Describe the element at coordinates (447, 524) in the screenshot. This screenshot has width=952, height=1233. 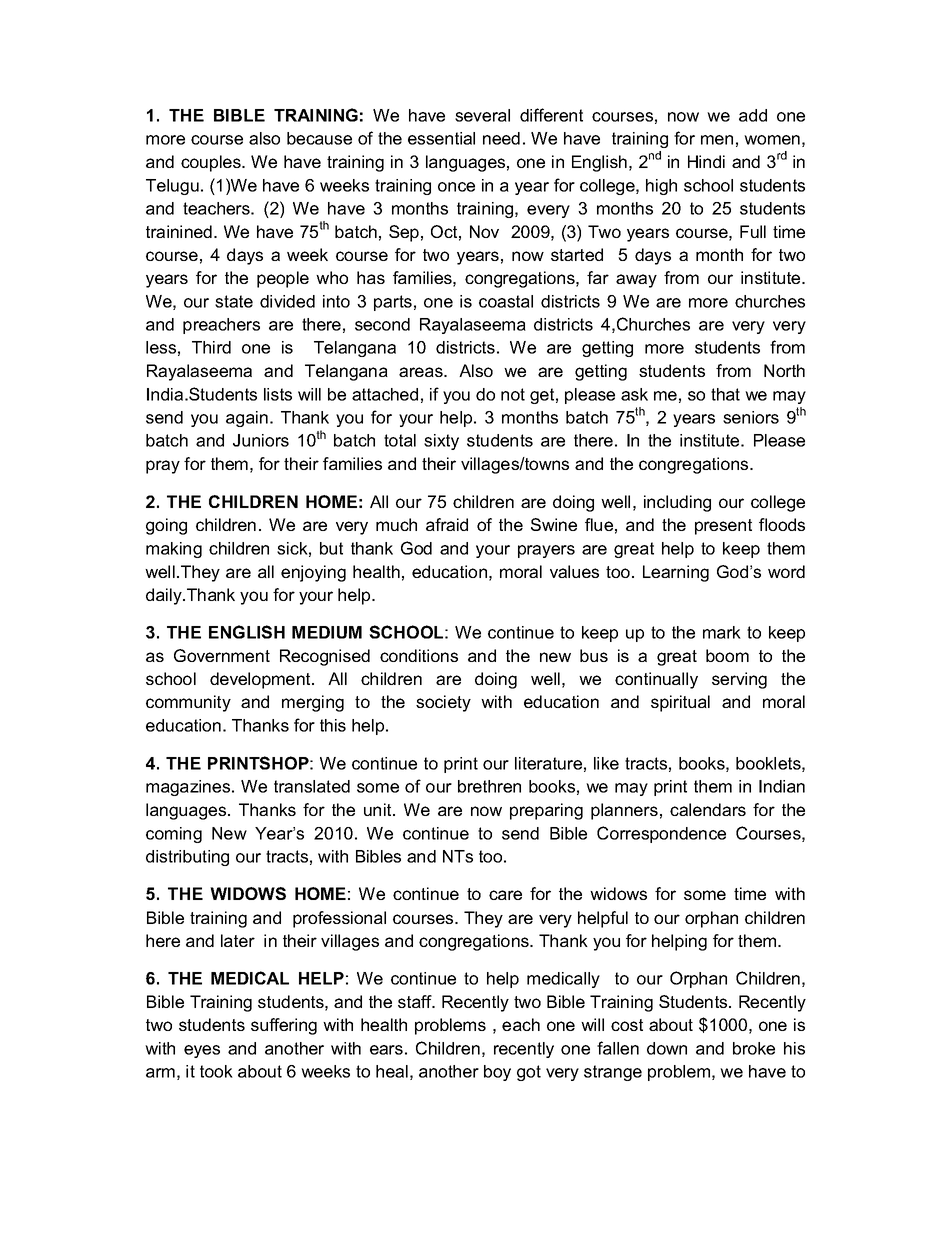
I see `afraid` at that location.
